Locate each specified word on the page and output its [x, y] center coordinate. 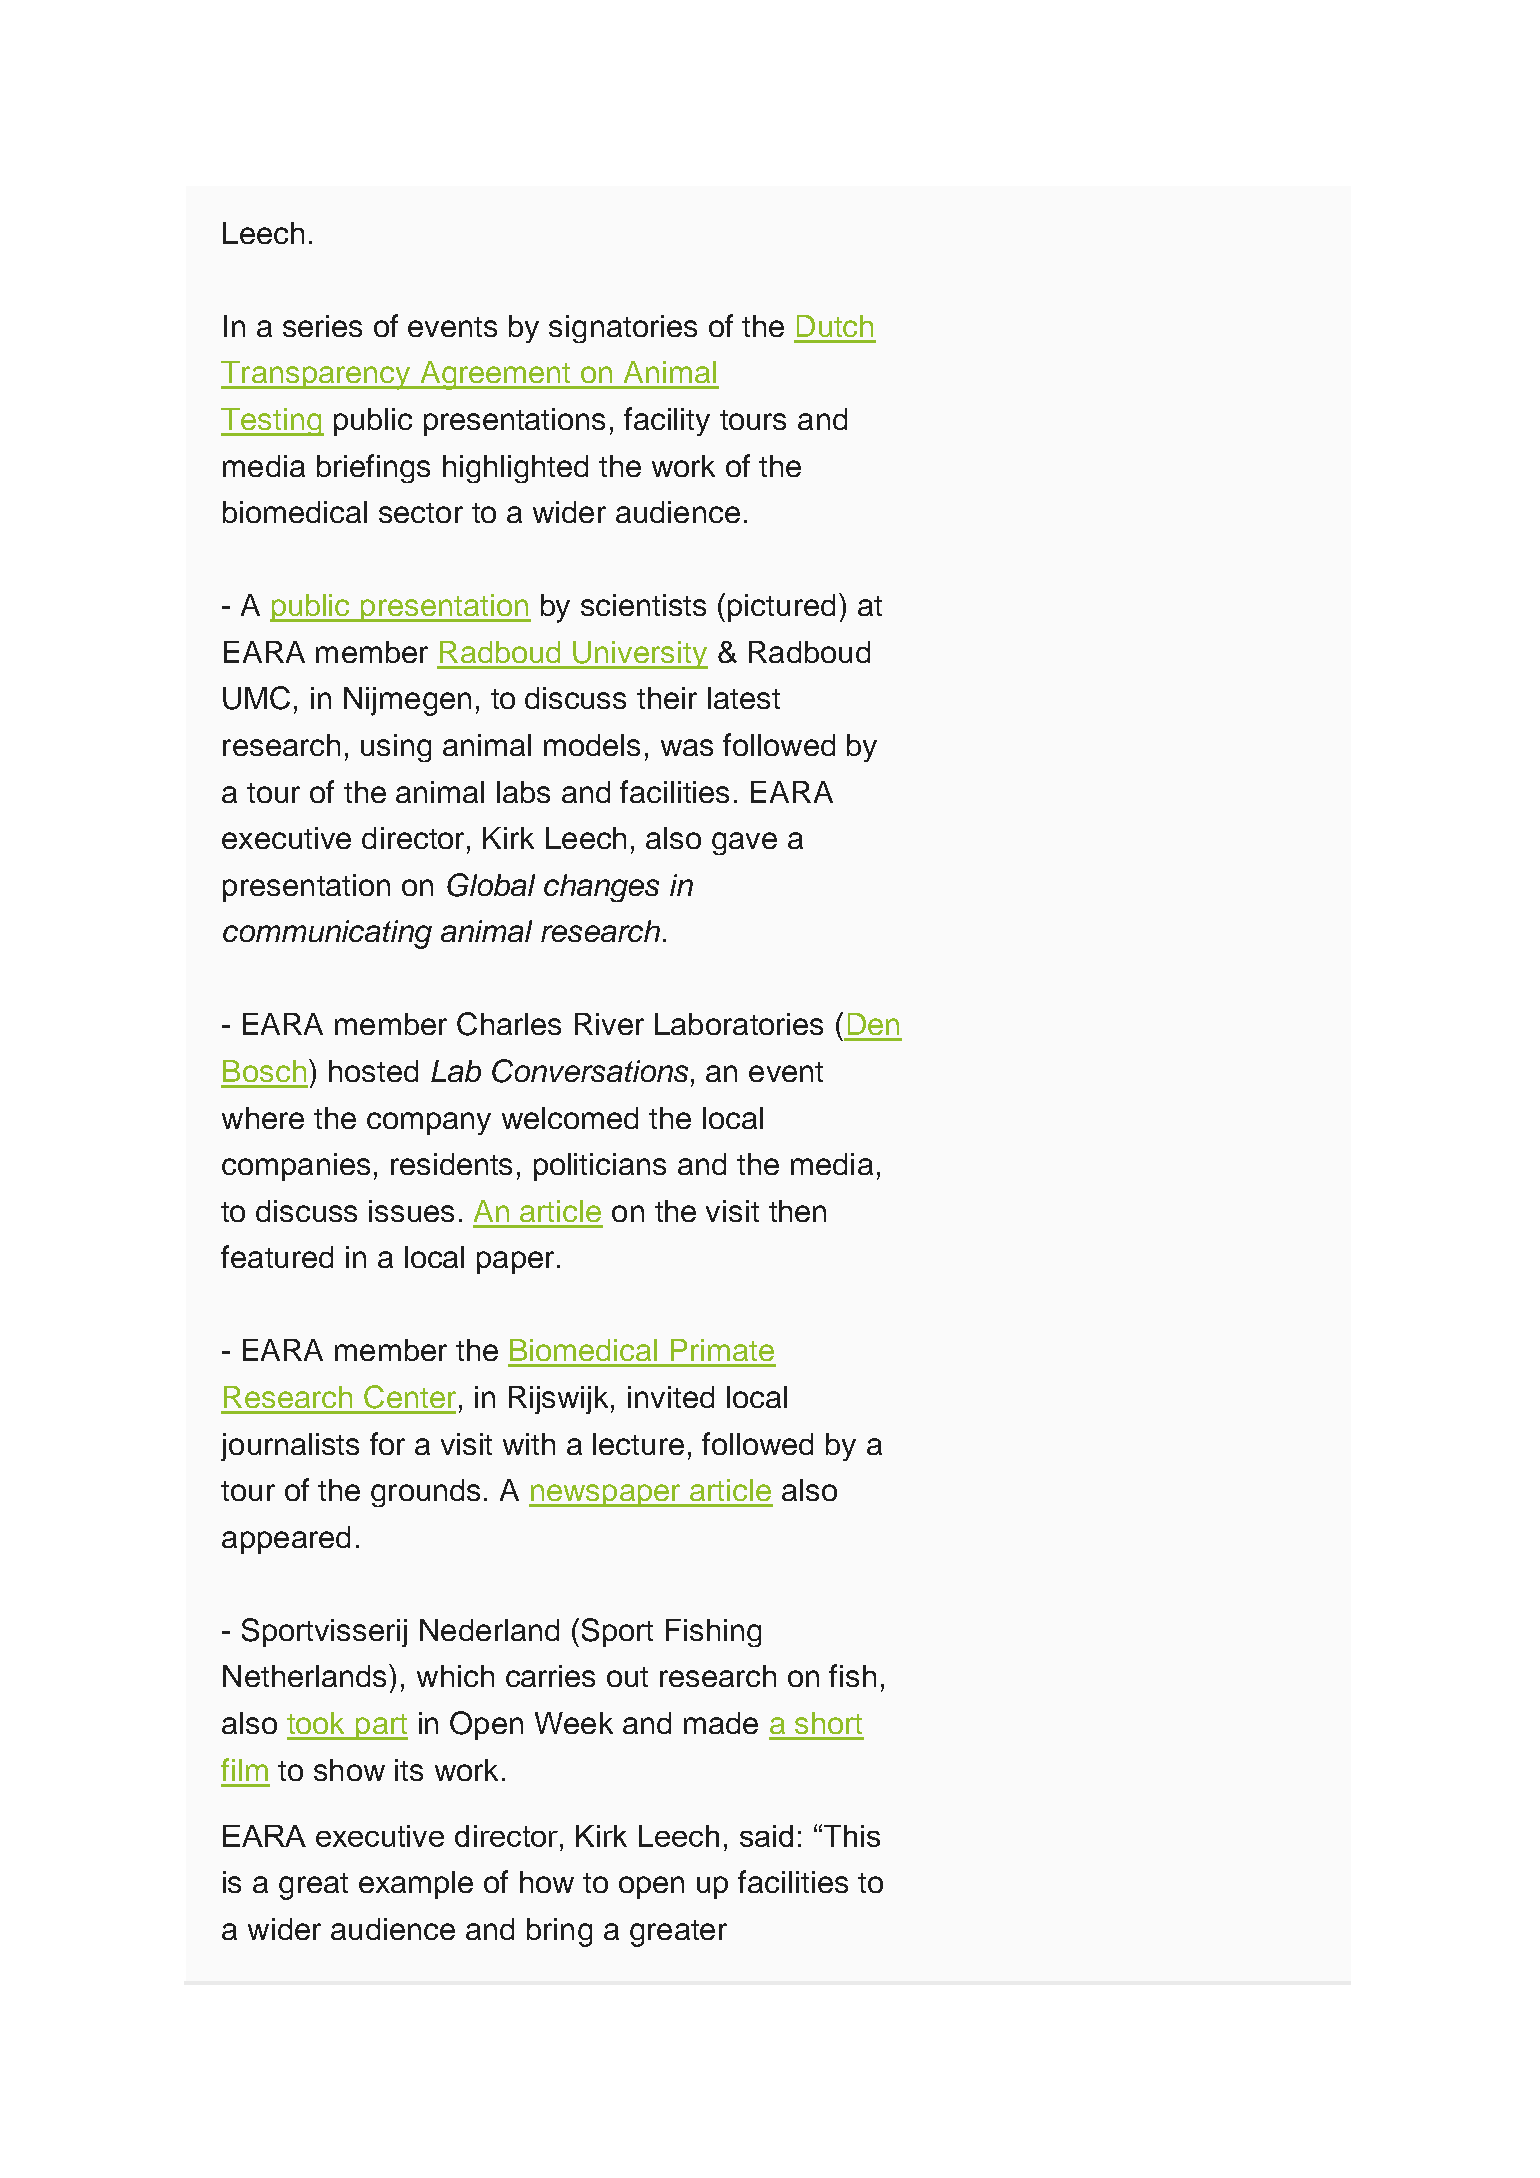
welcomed [570, 1118]
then [797, 1211]
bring [559, 1932]
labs [523, 792]
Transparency [317, 375]
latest [744, 698]
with [529, 1444]
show [349, 1770]
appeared [286, 1540]
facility [667, 421]
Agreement [495, 375]
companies [296, 1167]
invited [671, 1397]
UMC [256, 698]
